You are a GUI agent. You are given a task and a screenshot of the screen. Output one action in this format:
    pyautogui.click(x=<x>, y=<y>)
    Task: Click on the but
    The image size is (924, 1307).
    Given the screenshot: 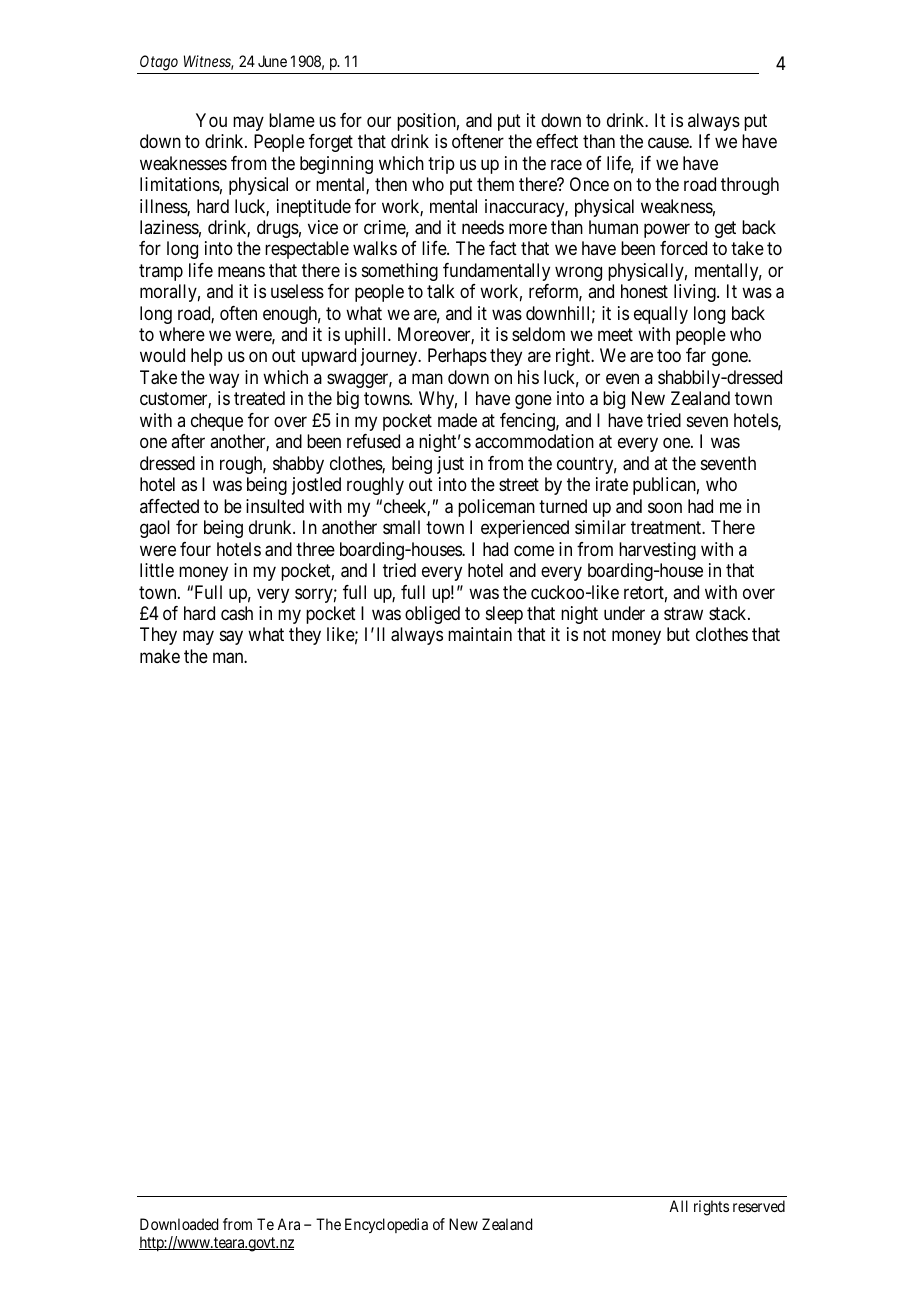 What is the action you would take?
    pyautogui.click(x=678, y=634)
